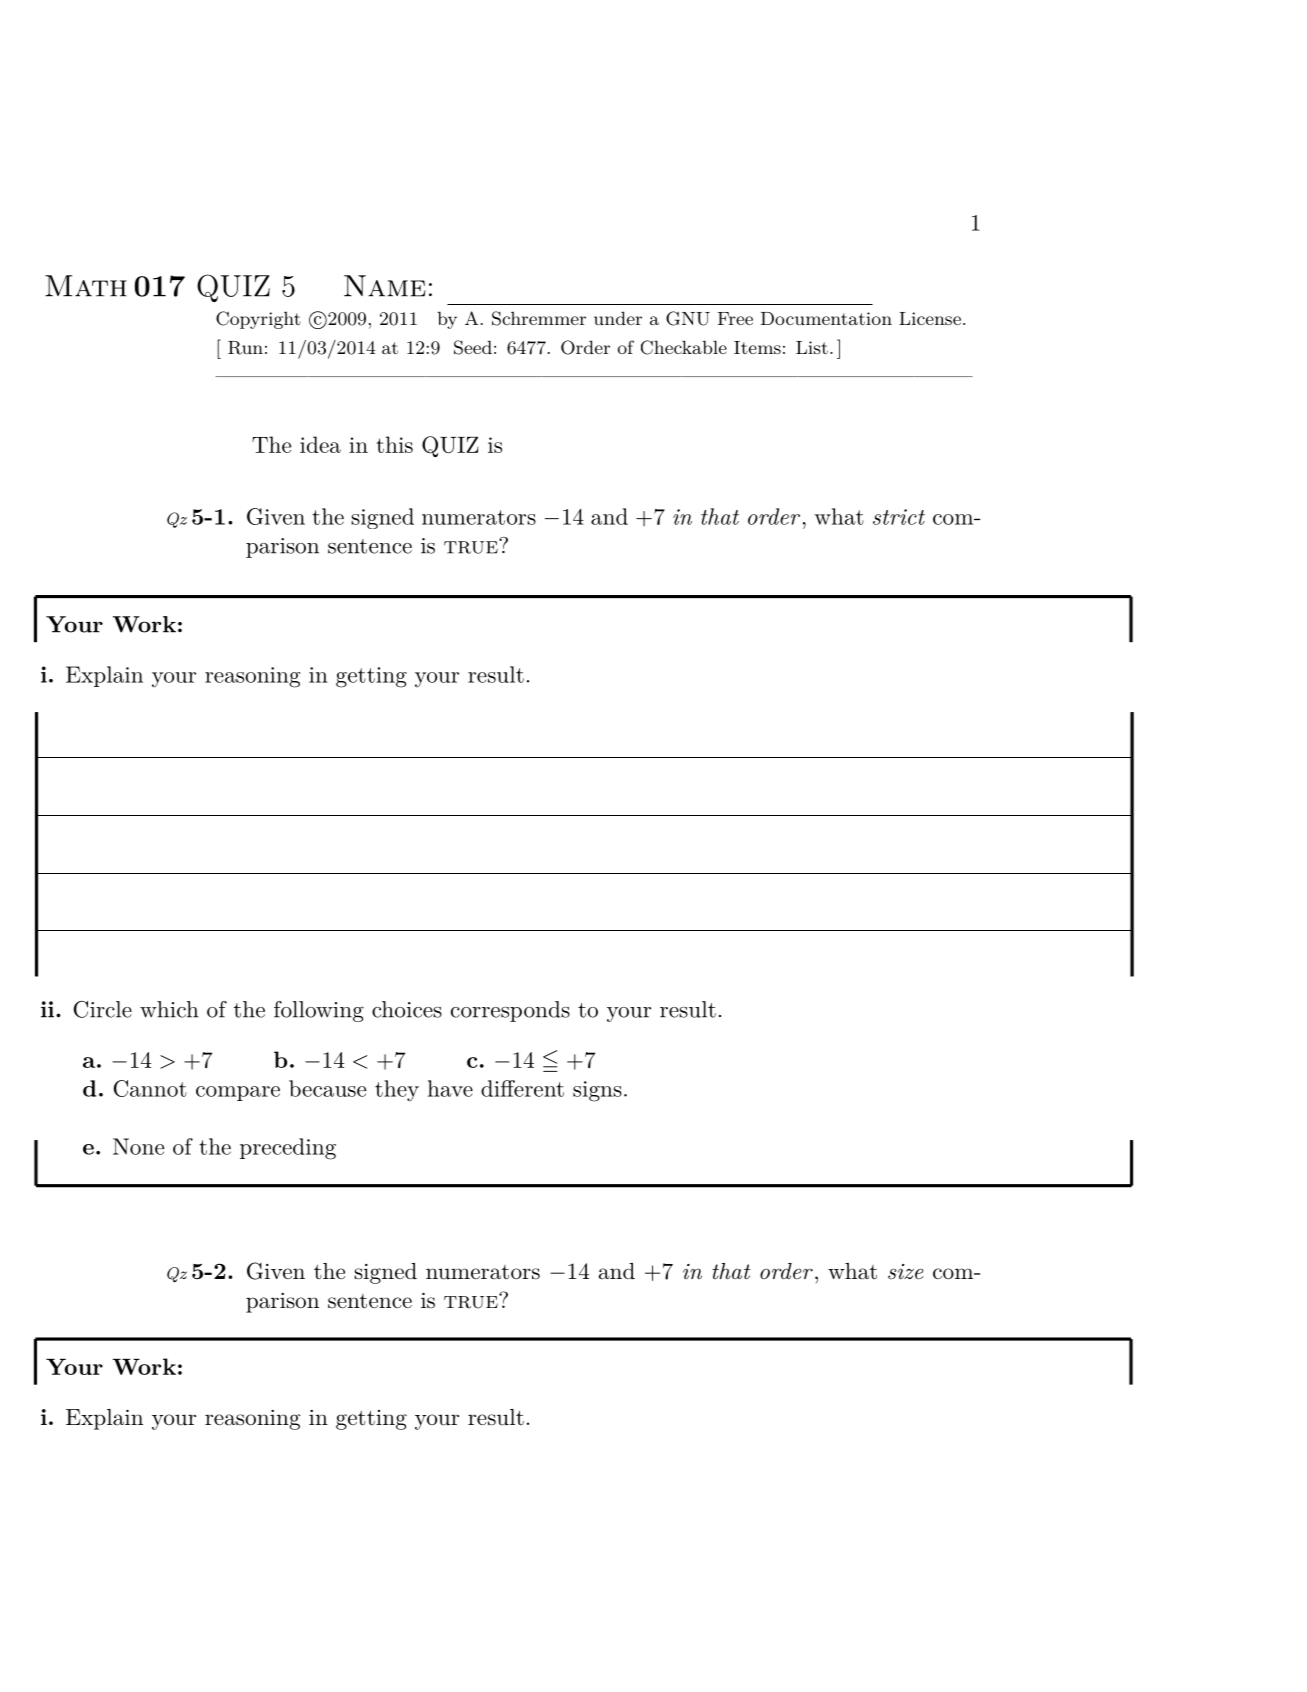  Describe the element at coordinates (597, 1091) in the screenshot. I see `signs` at that location.
